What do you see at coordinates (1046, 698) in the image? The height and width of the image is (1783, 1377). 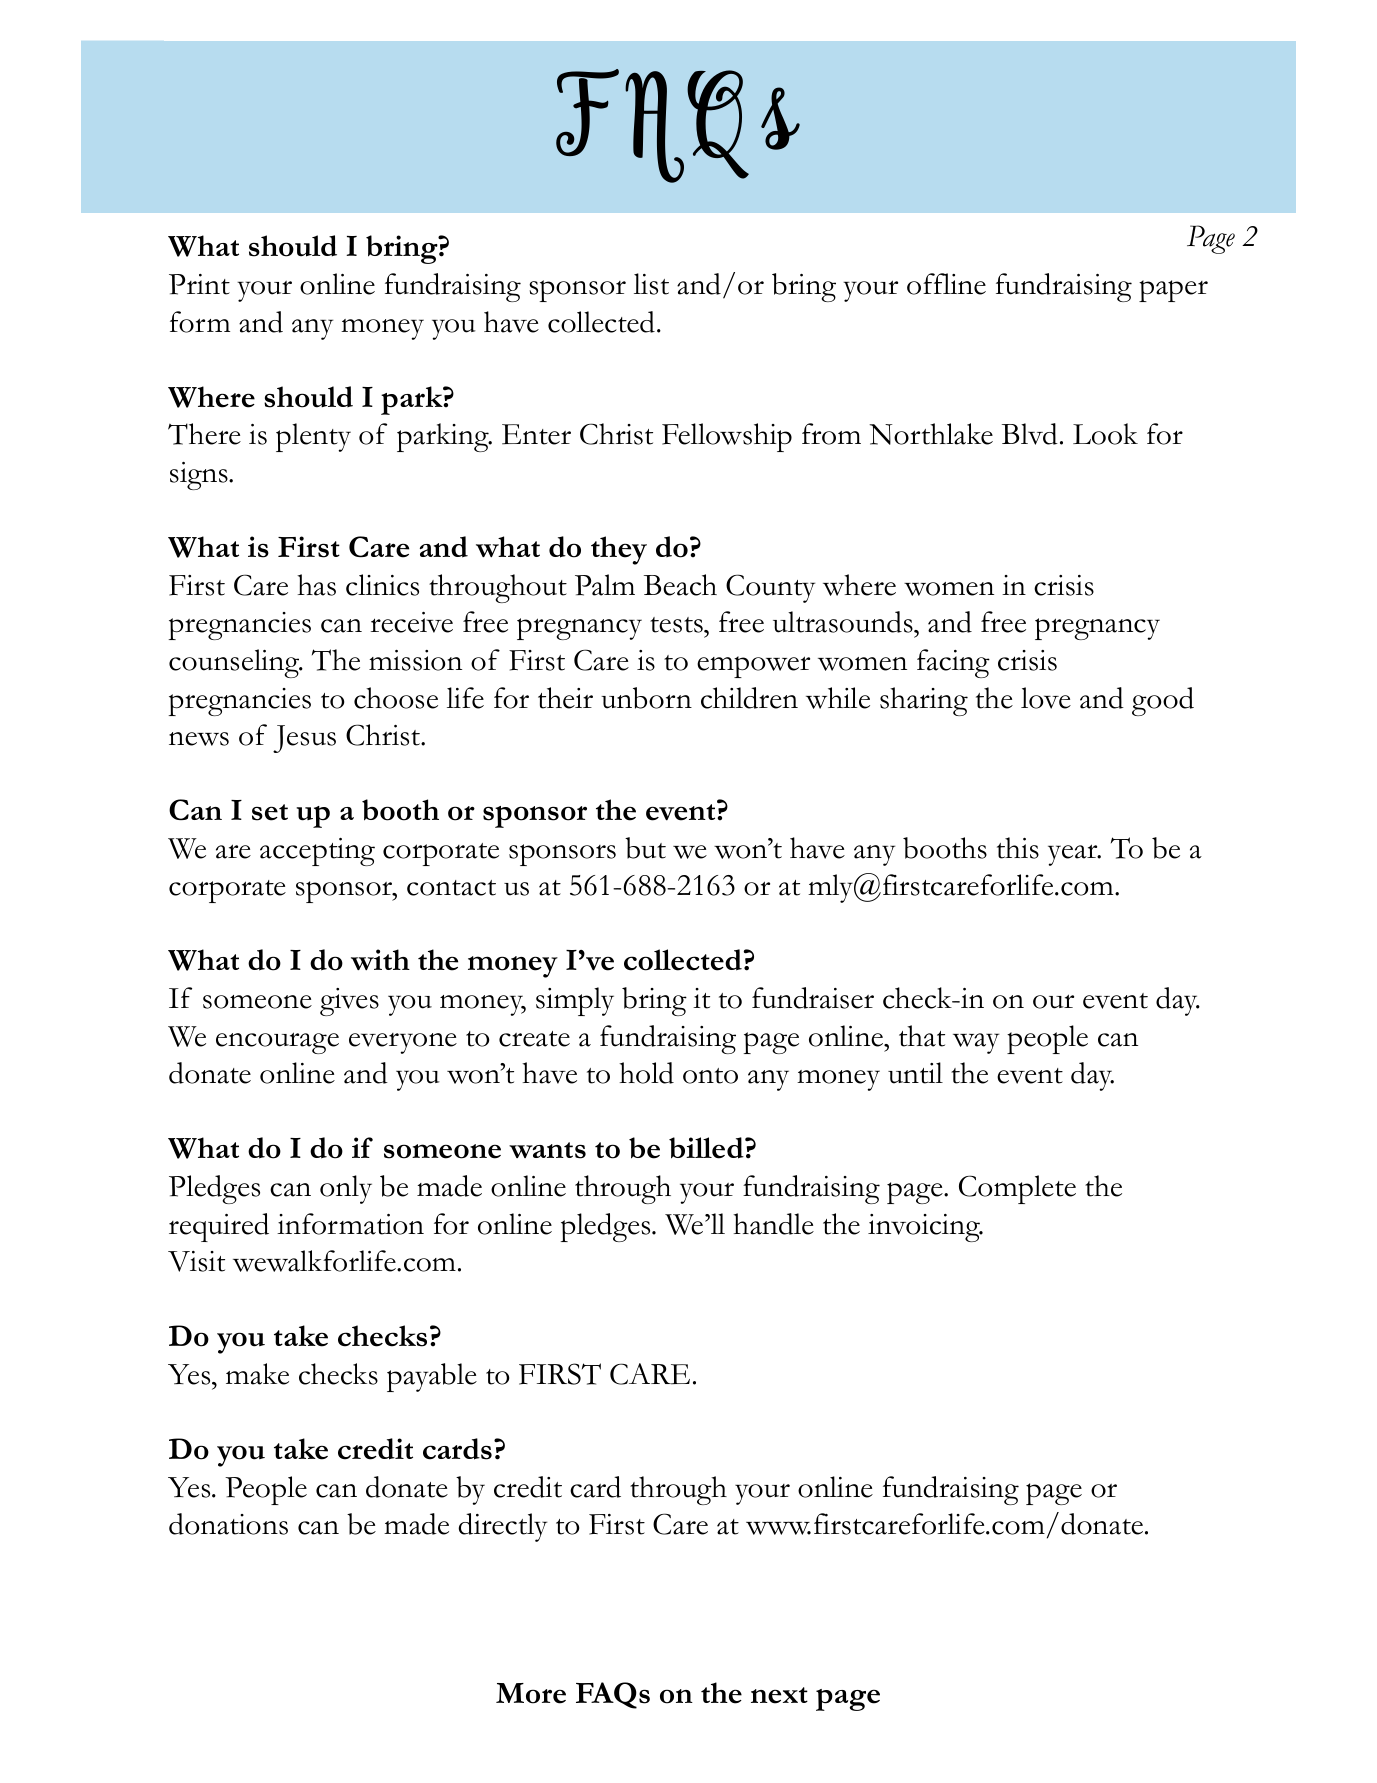 I see `love` at bounding box center [1046, 698].
